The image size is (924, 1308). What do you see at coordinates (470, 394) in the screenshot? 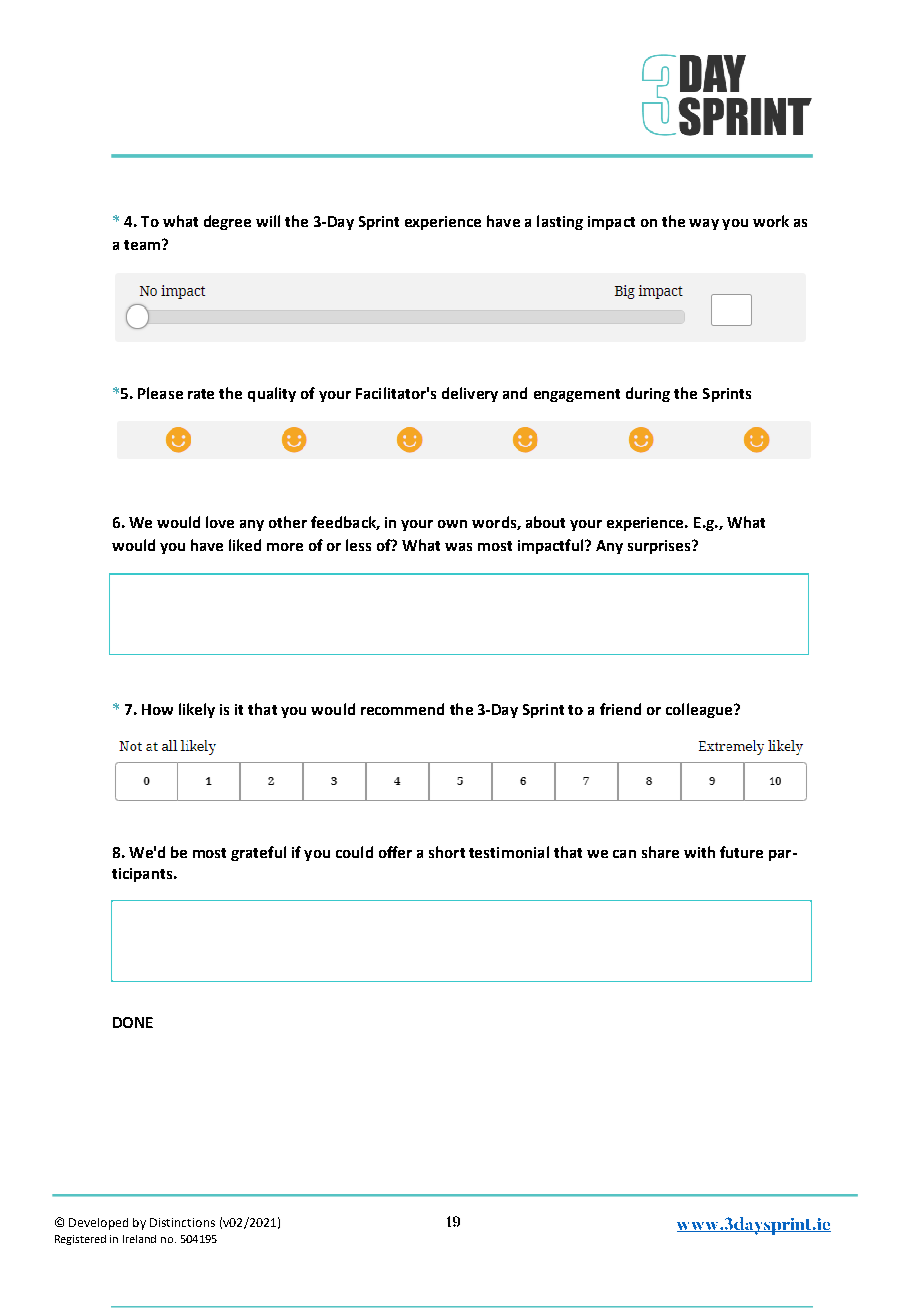
I see `delivery` at bounding box center [470, 394].
